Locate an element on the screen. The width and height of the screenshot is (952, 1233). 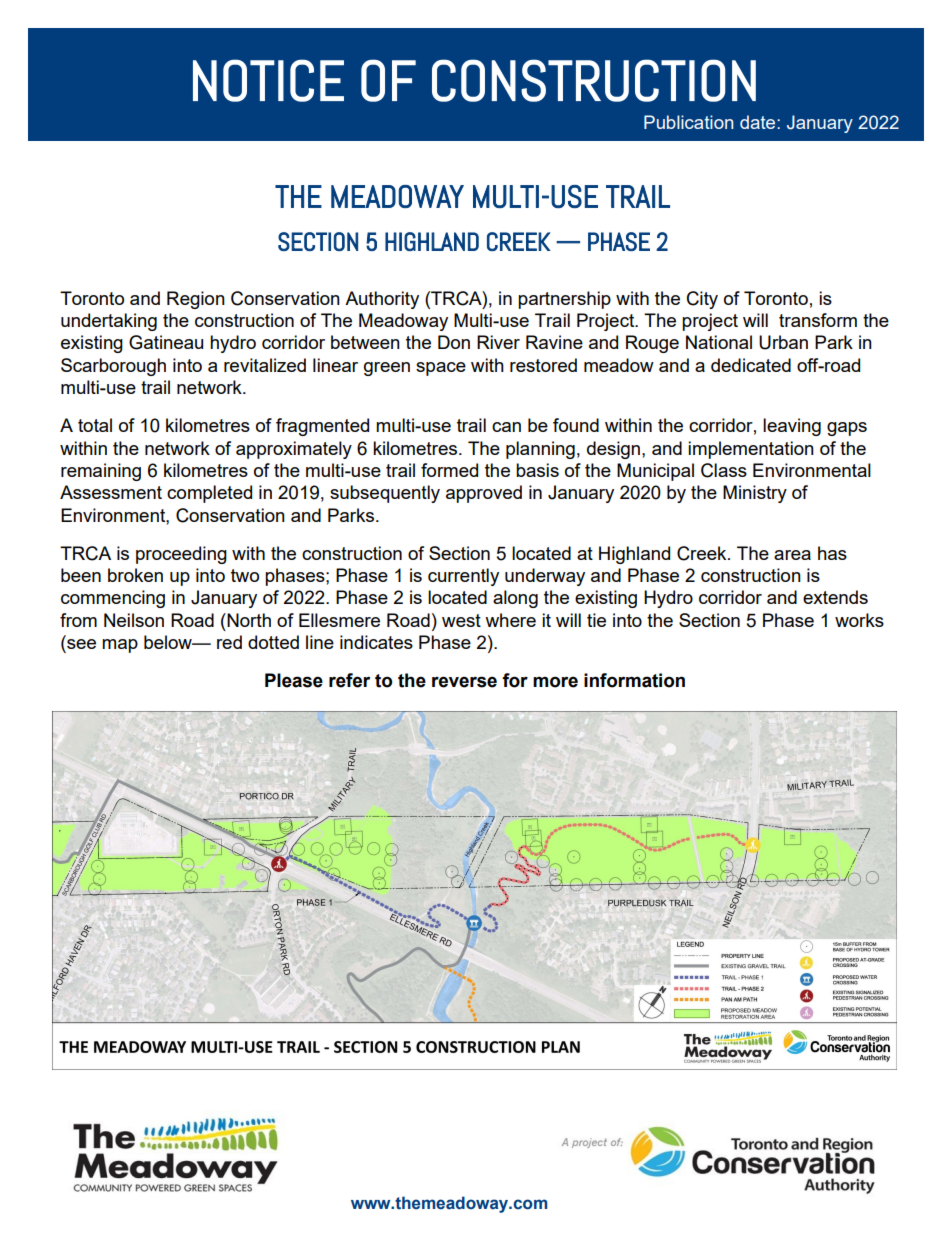
dedicated is located at coordinates (751, 365).
